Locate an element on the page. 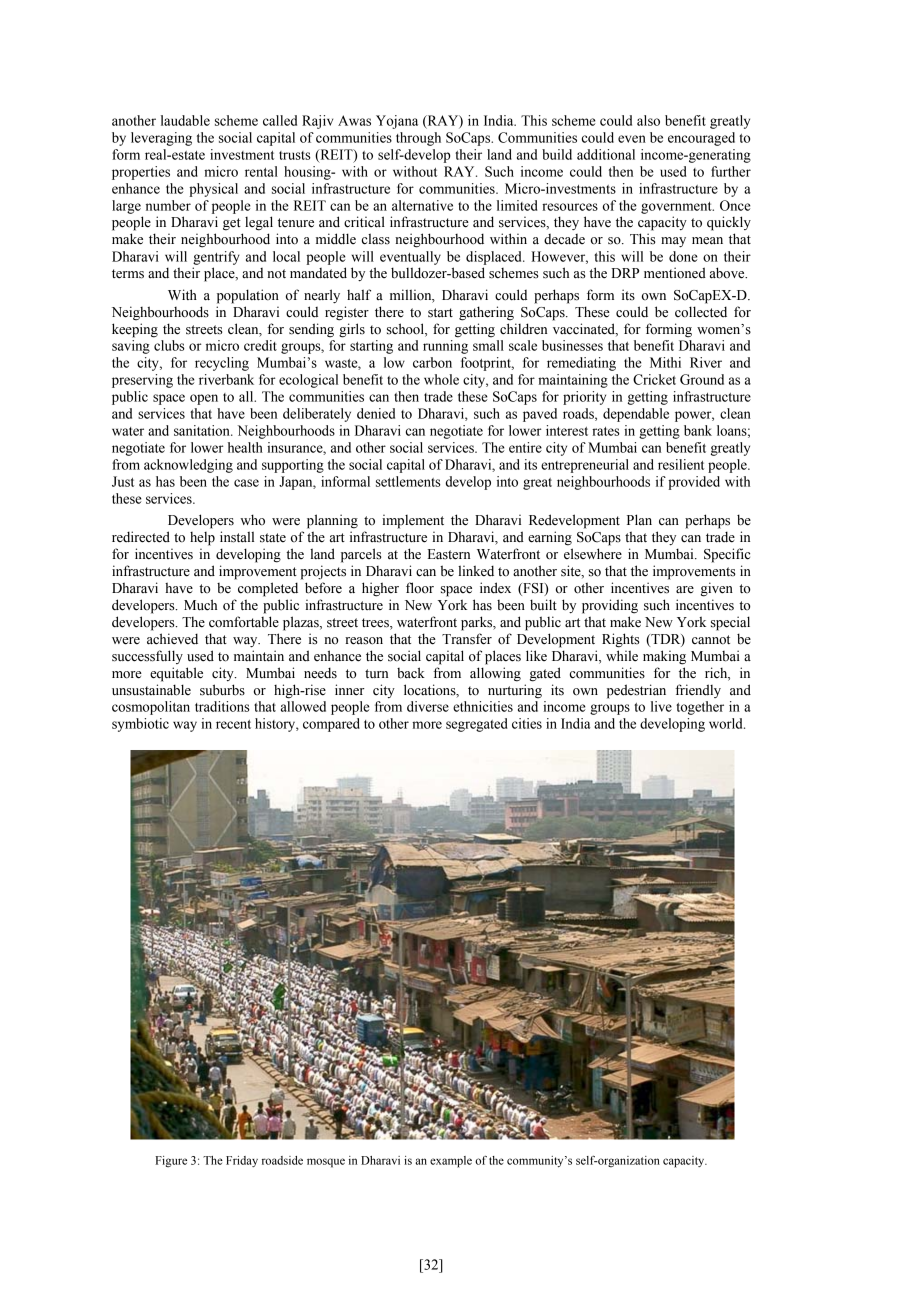 This image has height=1308, width=924. through is located at coordinates (418, 139).
